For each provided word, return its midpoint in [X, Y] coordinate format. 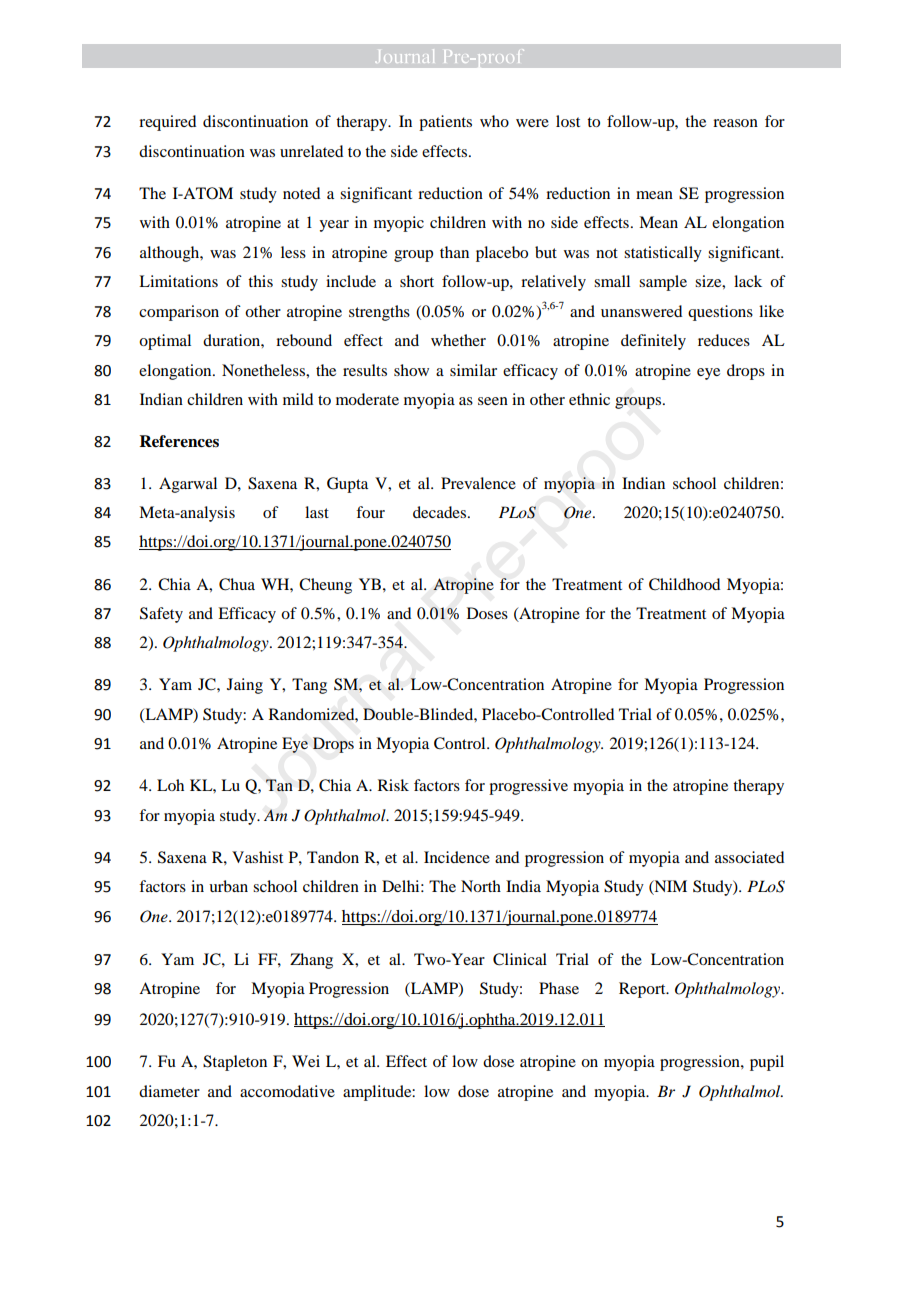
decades [441, 512]
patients [445, 123]
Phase [559, 988]
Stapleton [235, 1063]
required [167, 123]
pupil [767, 1063]
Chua [237, 584]
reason [735, 123]
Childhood [684, 584]
